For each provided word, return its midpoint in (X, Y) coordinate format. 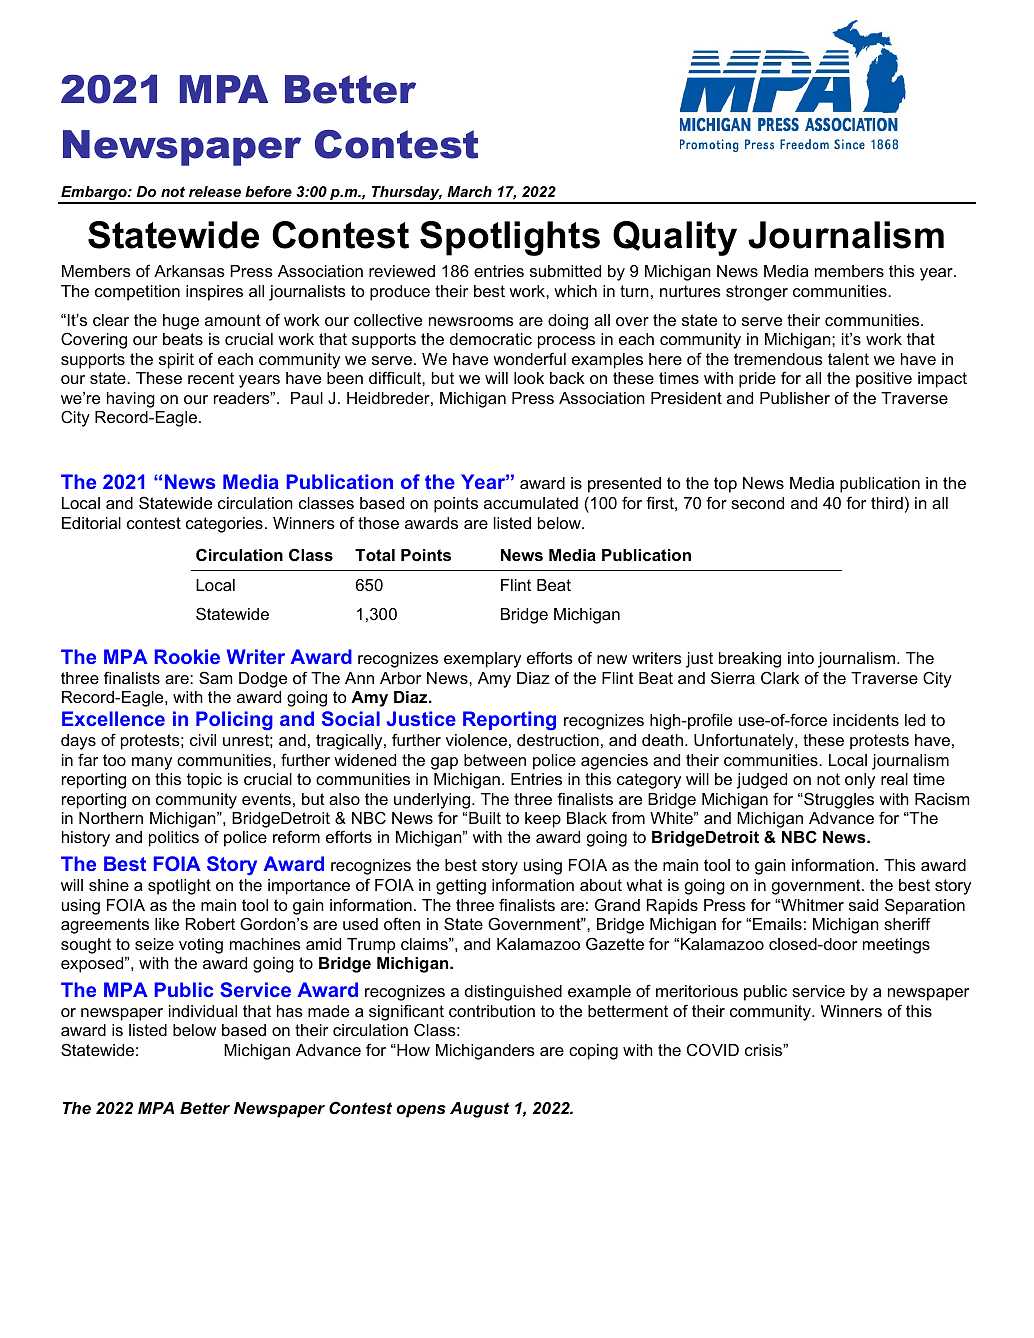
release (215, 191)
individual (203, 1011)
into (801, 658)
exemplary (482, 660)
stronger (757, 293)
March (469, 191)
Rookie (187, 656)
